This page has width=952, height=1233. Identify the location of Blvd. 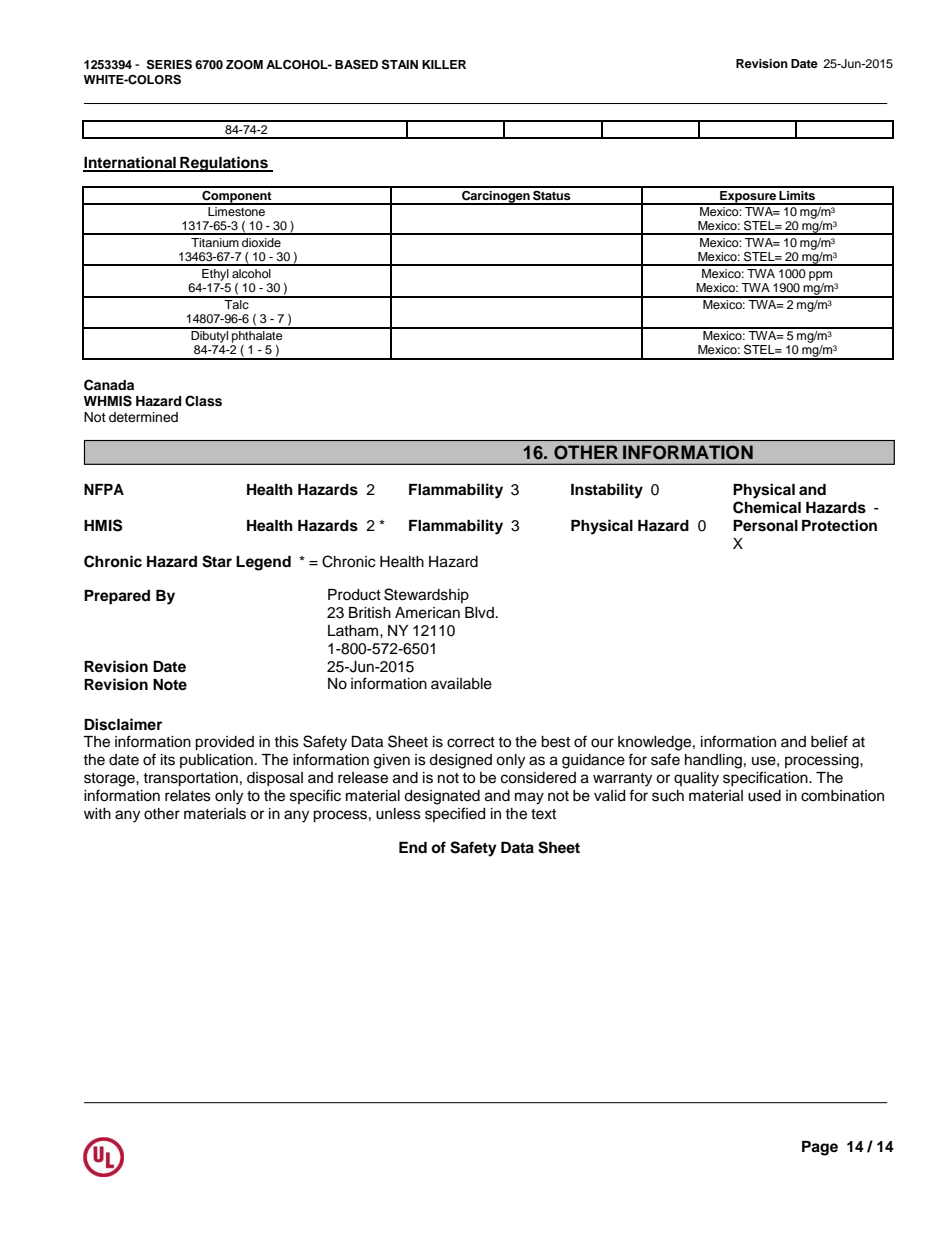
(479, 612).
